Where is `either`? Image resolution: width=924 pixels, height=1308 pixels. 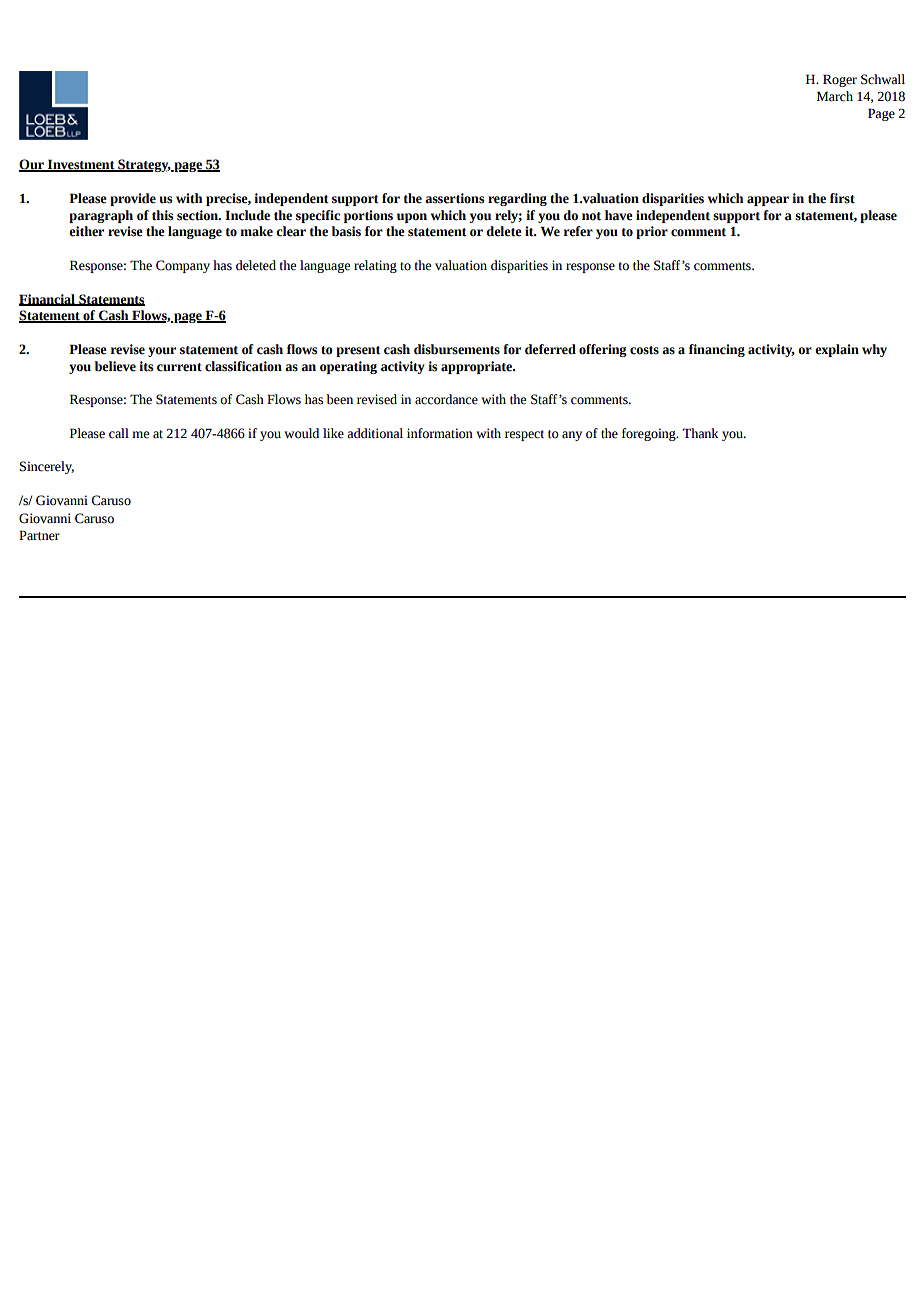
either is located at coordinates (86, 231).
